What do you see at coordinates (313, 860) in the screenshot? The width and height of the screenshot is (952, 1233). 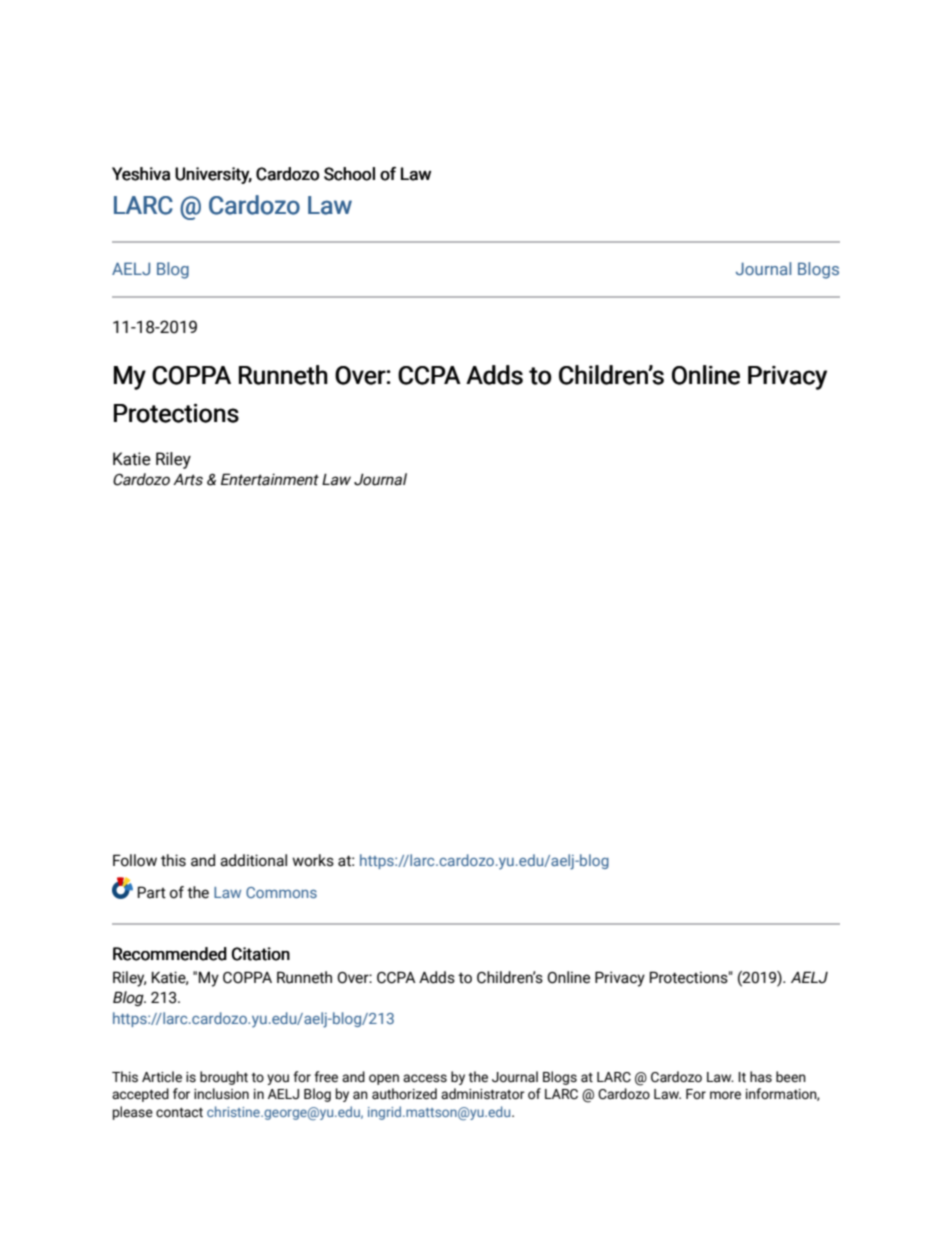 I see `works` at bounding box center [313, 860].
